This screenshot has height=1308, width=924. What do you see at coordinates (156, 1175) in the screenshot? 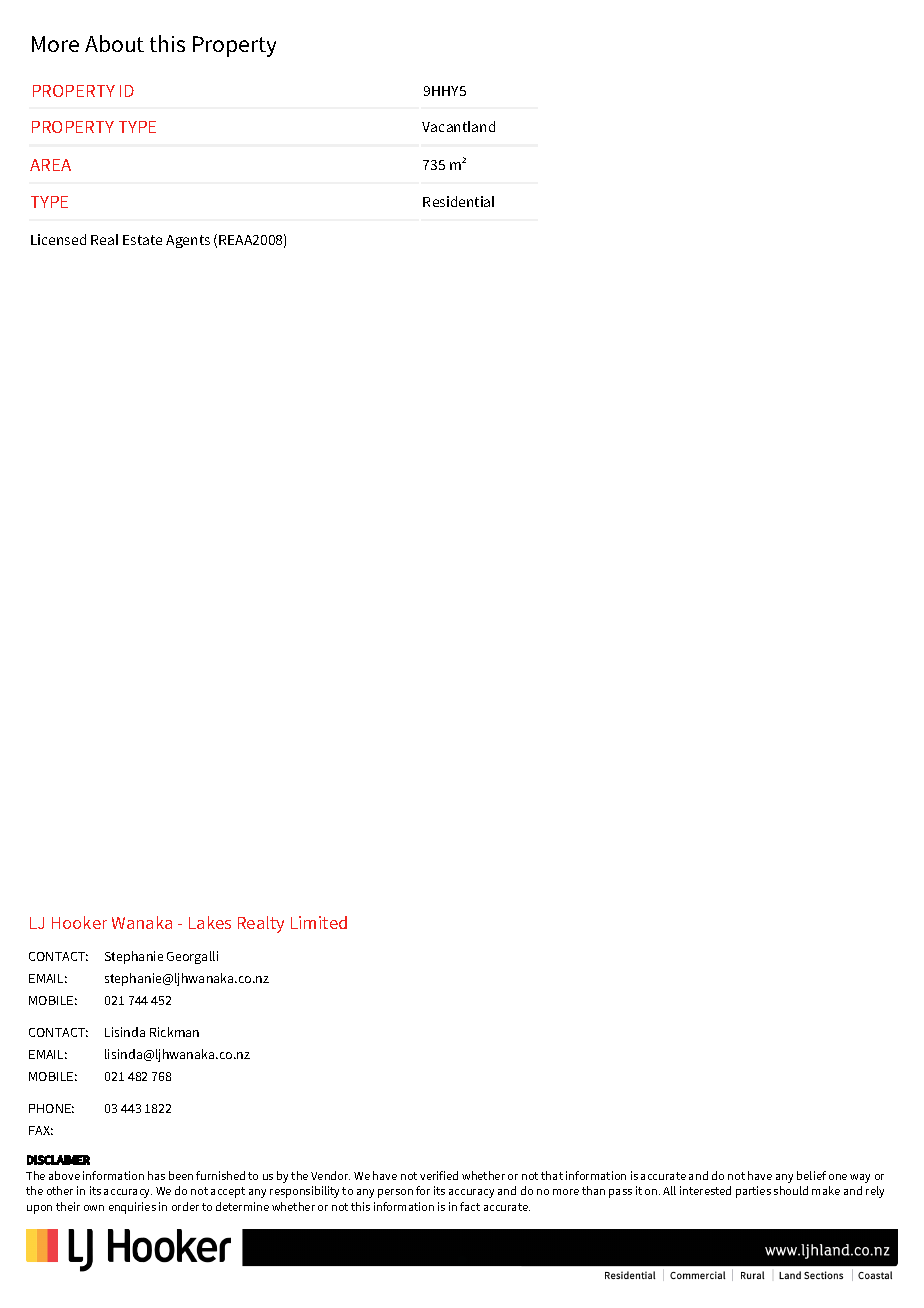
I see `has` at bounding box center [156, 1175].
